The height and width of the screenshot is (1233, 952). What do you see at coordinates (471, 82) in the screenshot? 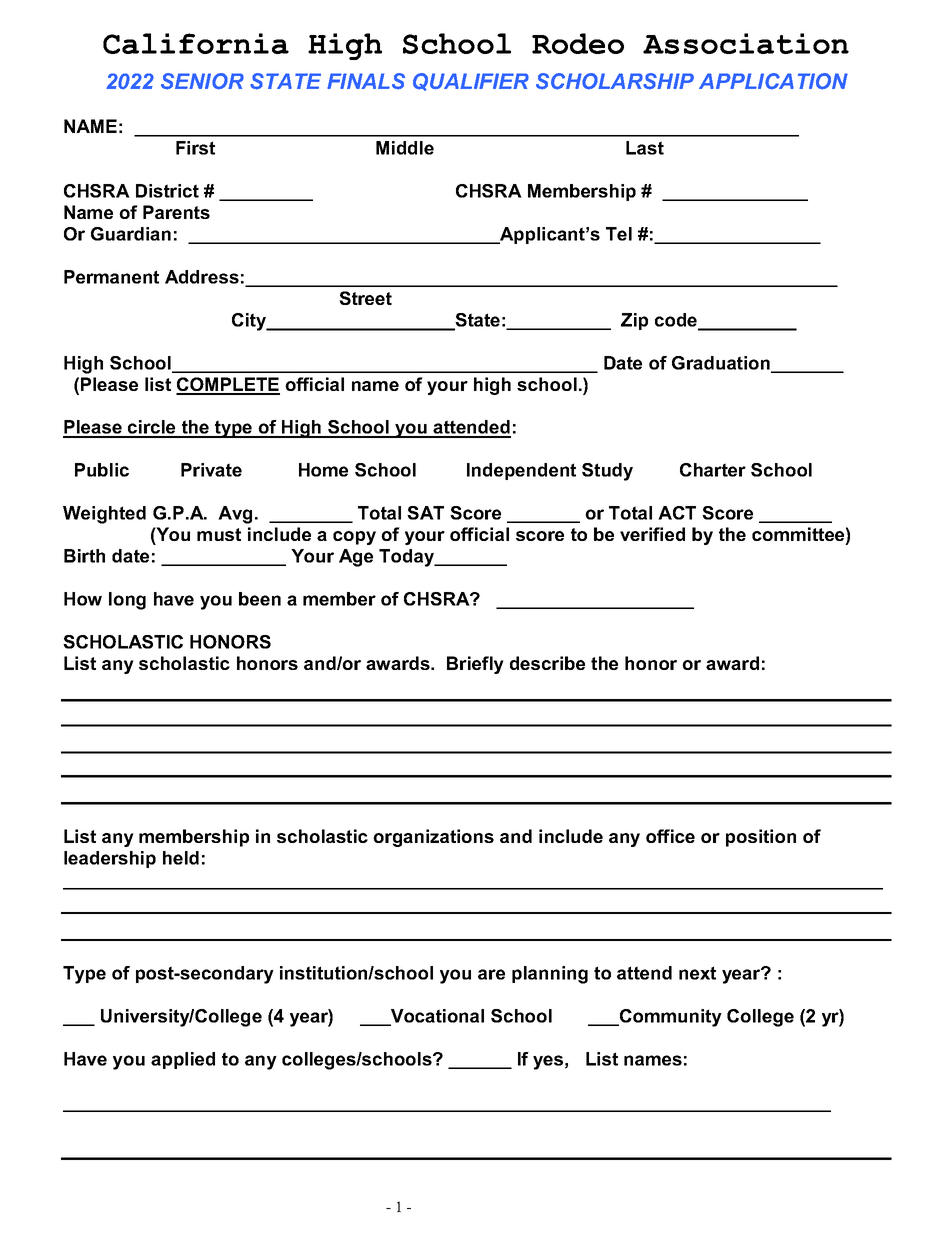
I see `QUALIFIER` at bounding box center [471, 82].
